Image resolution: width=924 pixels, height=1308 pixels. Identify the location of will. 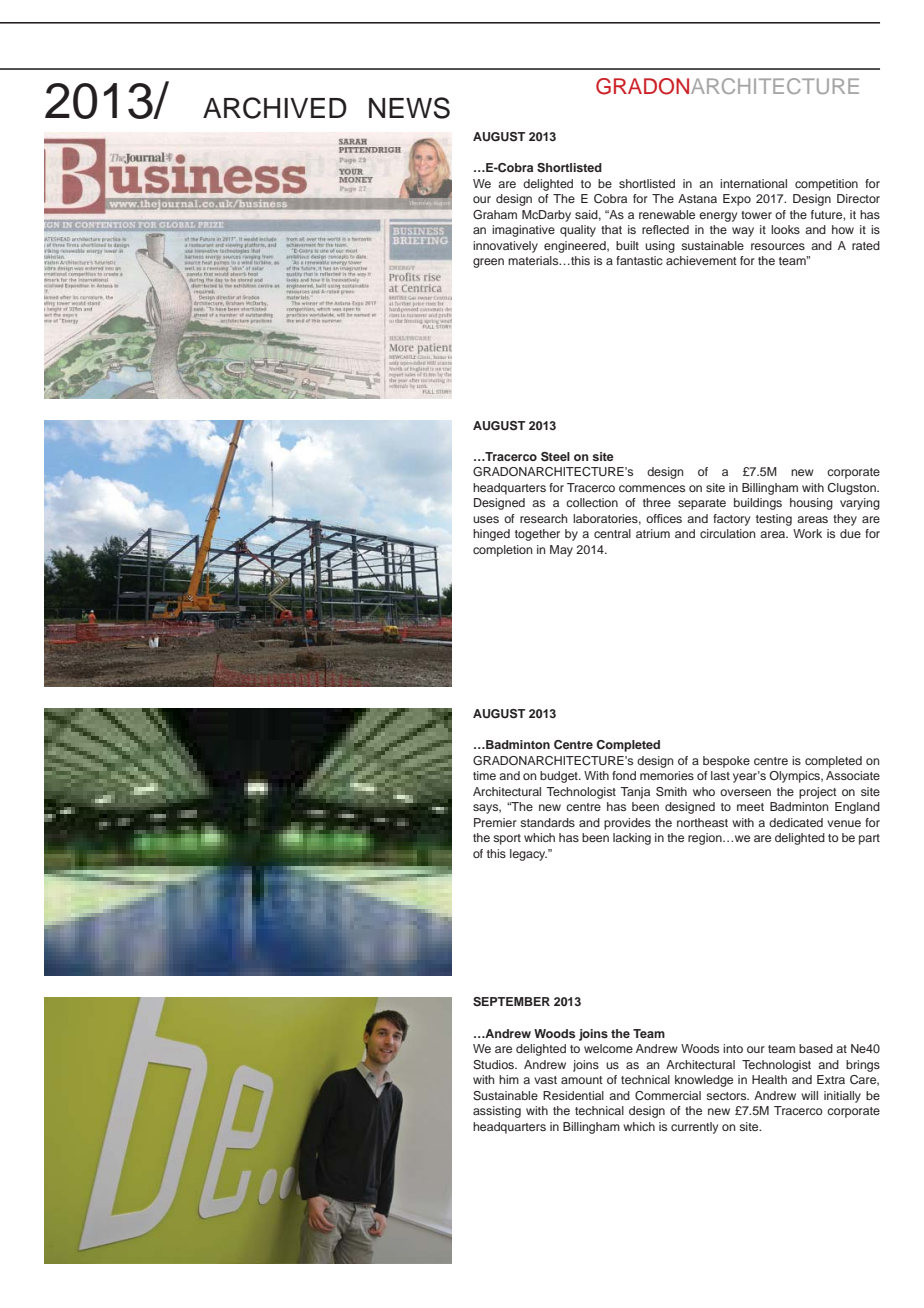
(809, 1095).
